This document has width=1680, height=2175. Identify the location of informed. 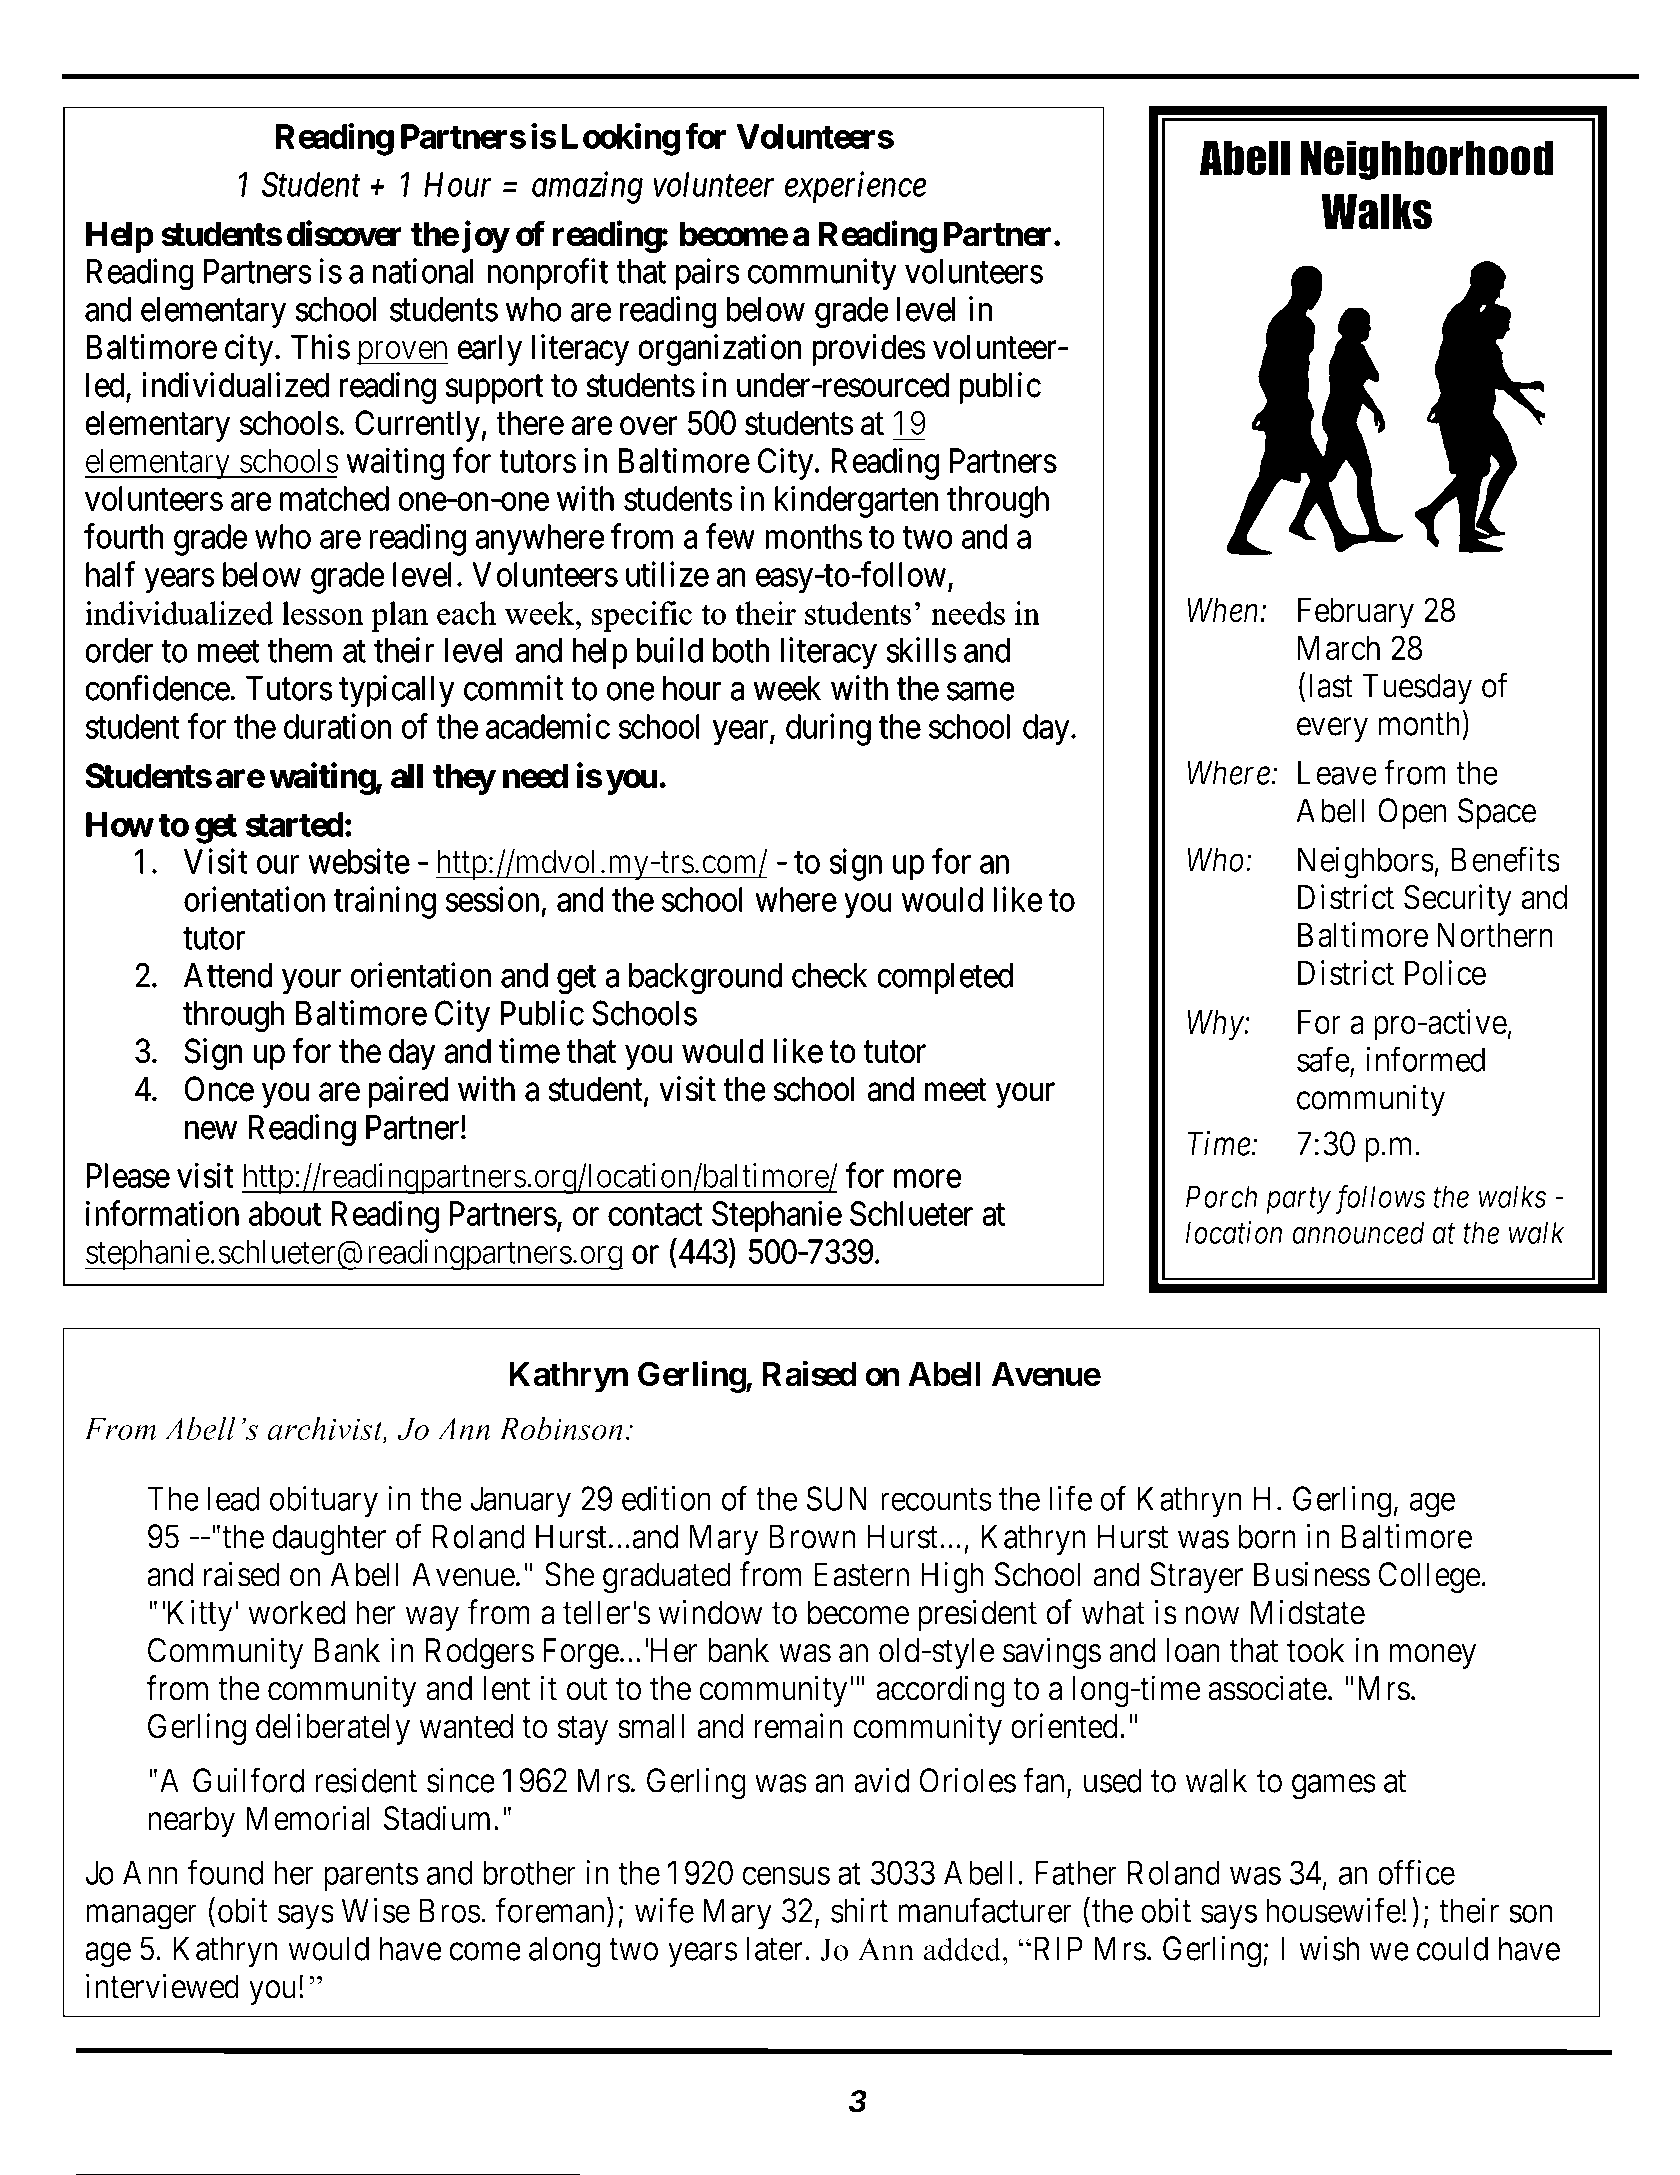
(1425, 1059).
